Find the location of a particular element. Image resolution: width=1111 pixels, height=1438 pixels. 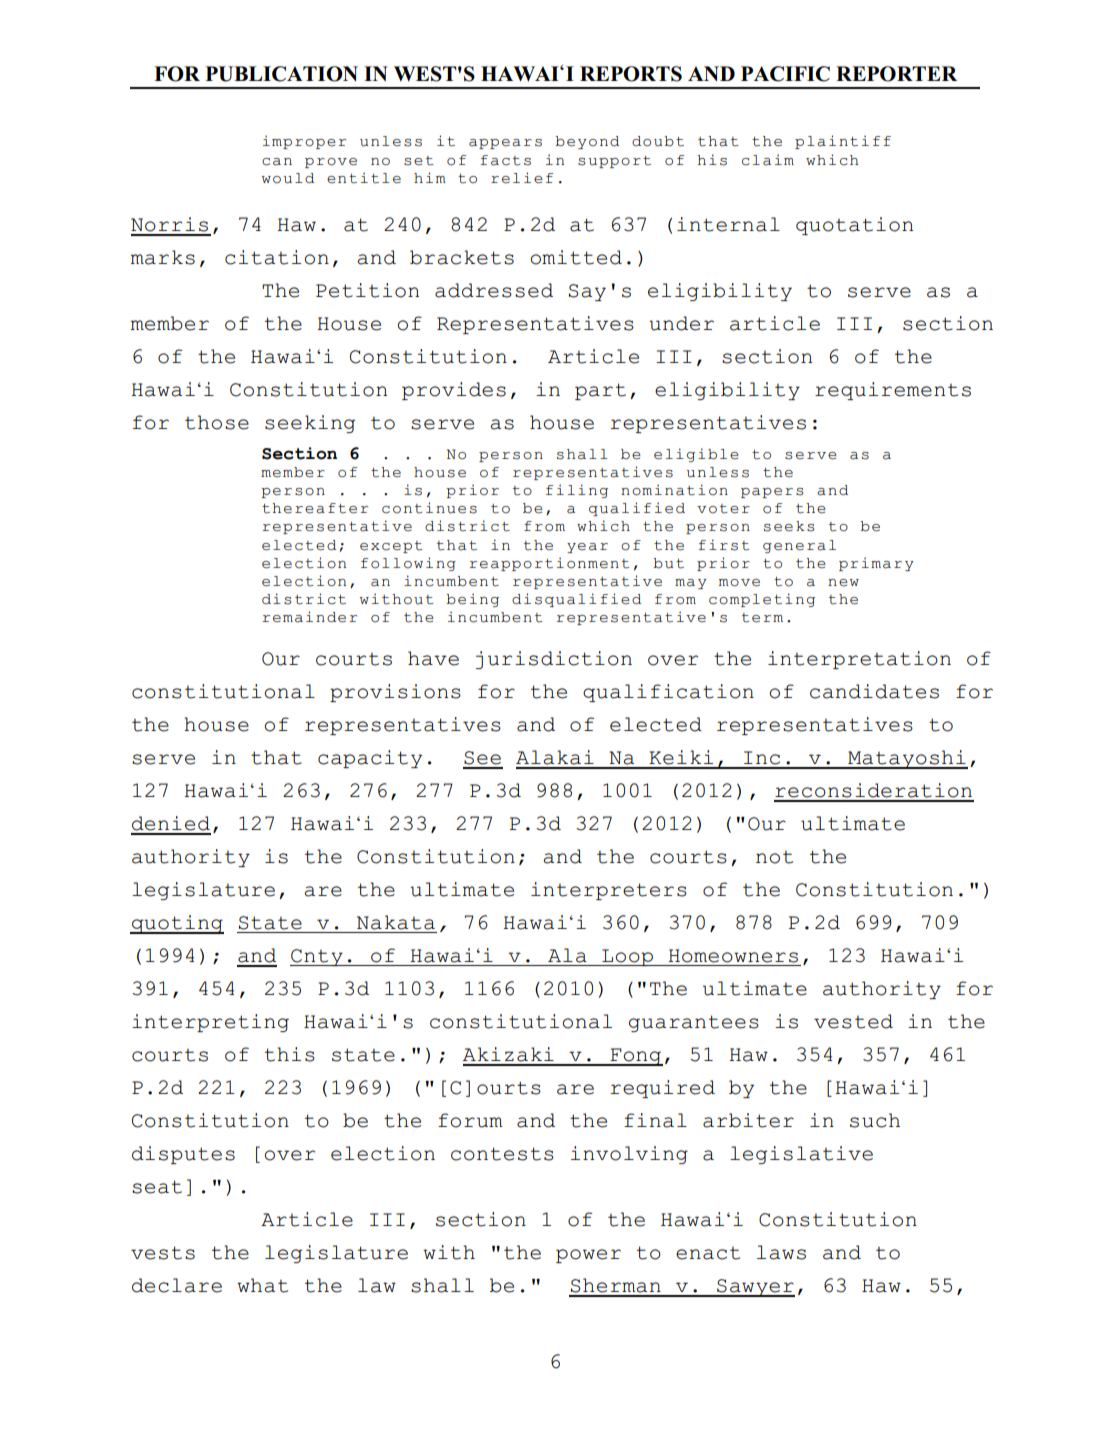

appears is located at coordinates (505, 144).
